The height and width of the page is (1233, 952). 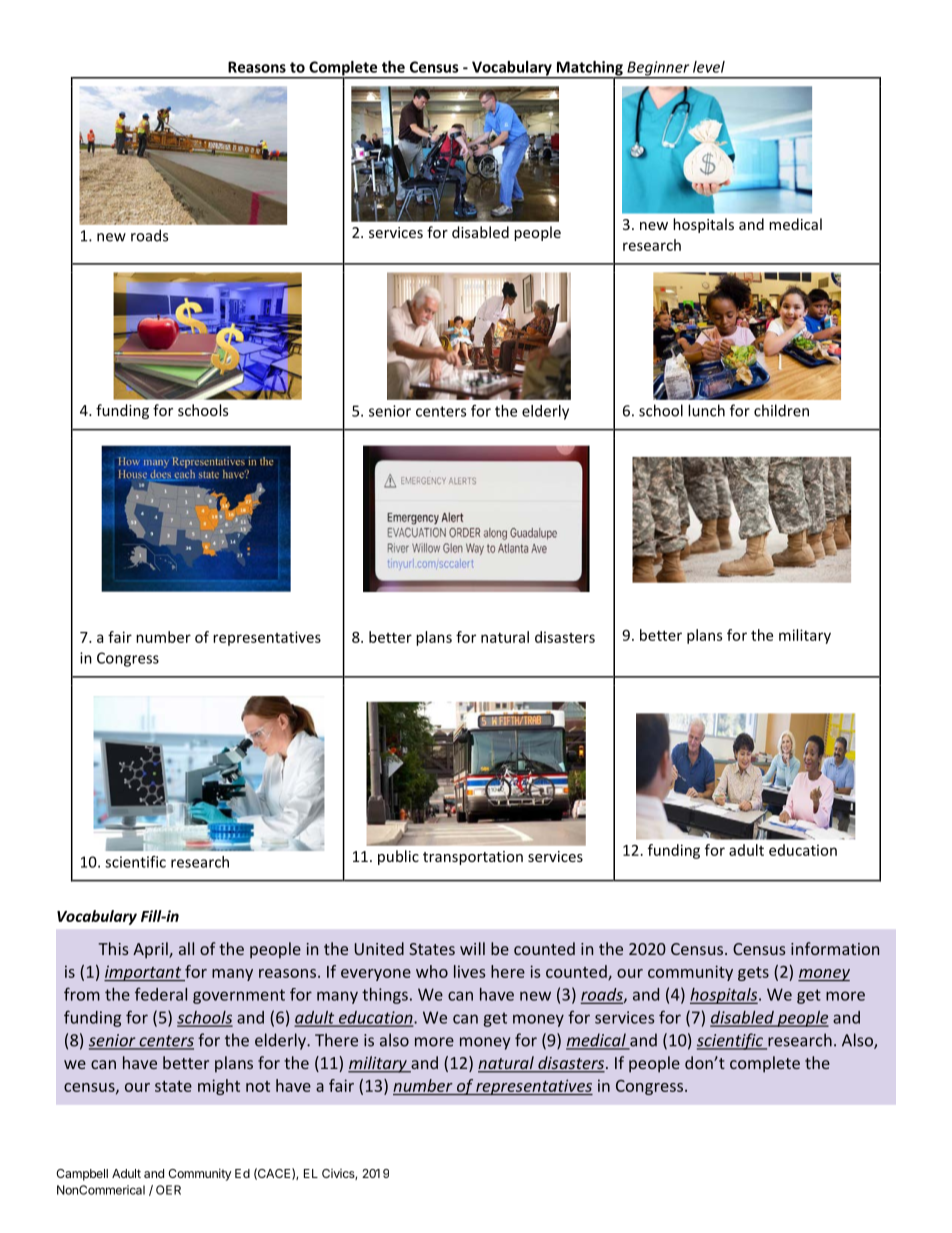 What do you see at coordinates (473, 858) in the page?
I see `transportation` at bounding box center [473, 858].
